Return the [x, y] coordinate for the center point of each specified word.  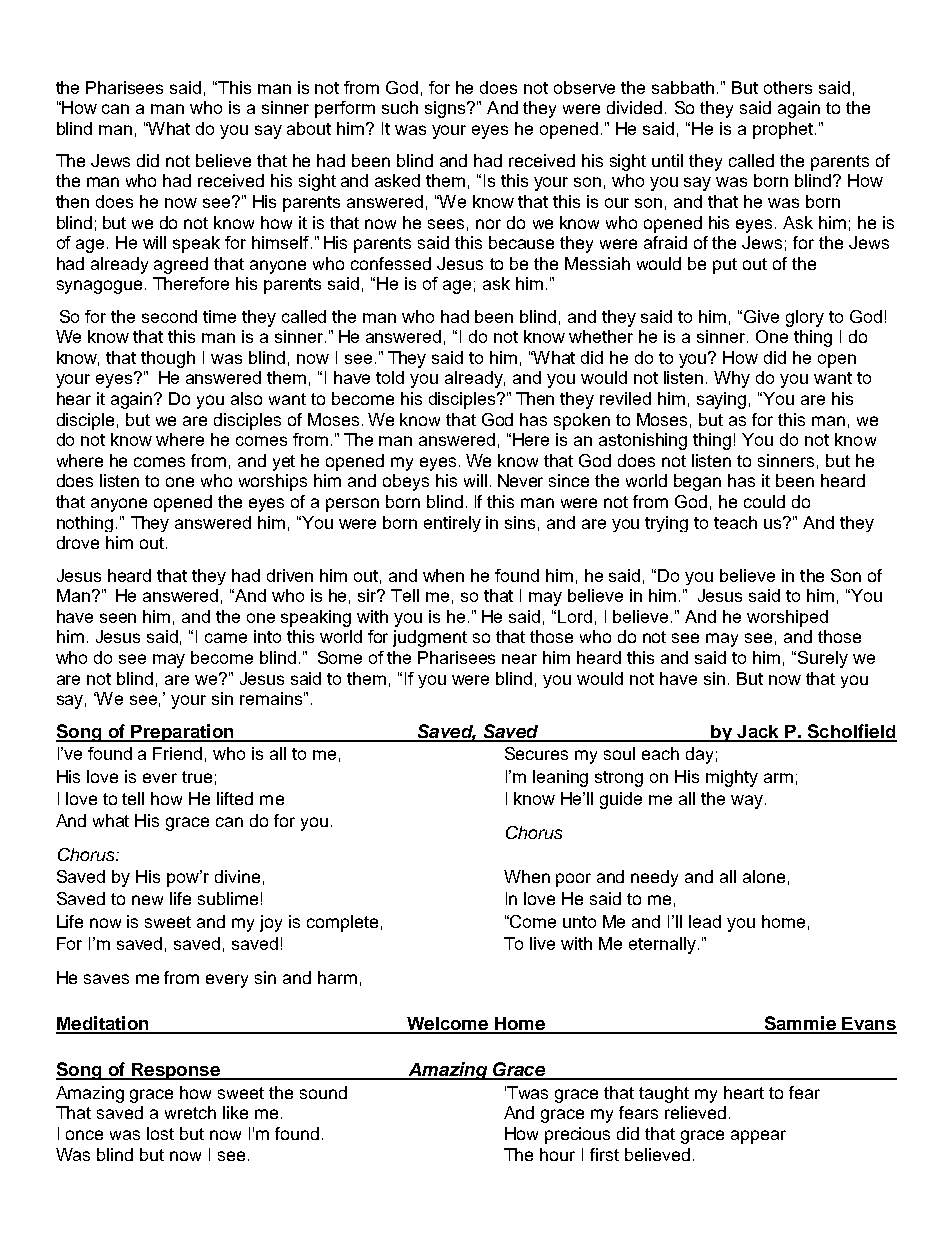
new [147, 900]
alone [764, 876]
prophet [784, 130]
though [168, 359]
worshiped [787, 618]
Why [732, 379]
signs [446, 109]
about [309, 128]
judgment [430, 638]
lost [160, 1133]
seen [118, 618]
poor [573, 880]
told [390, 377]
